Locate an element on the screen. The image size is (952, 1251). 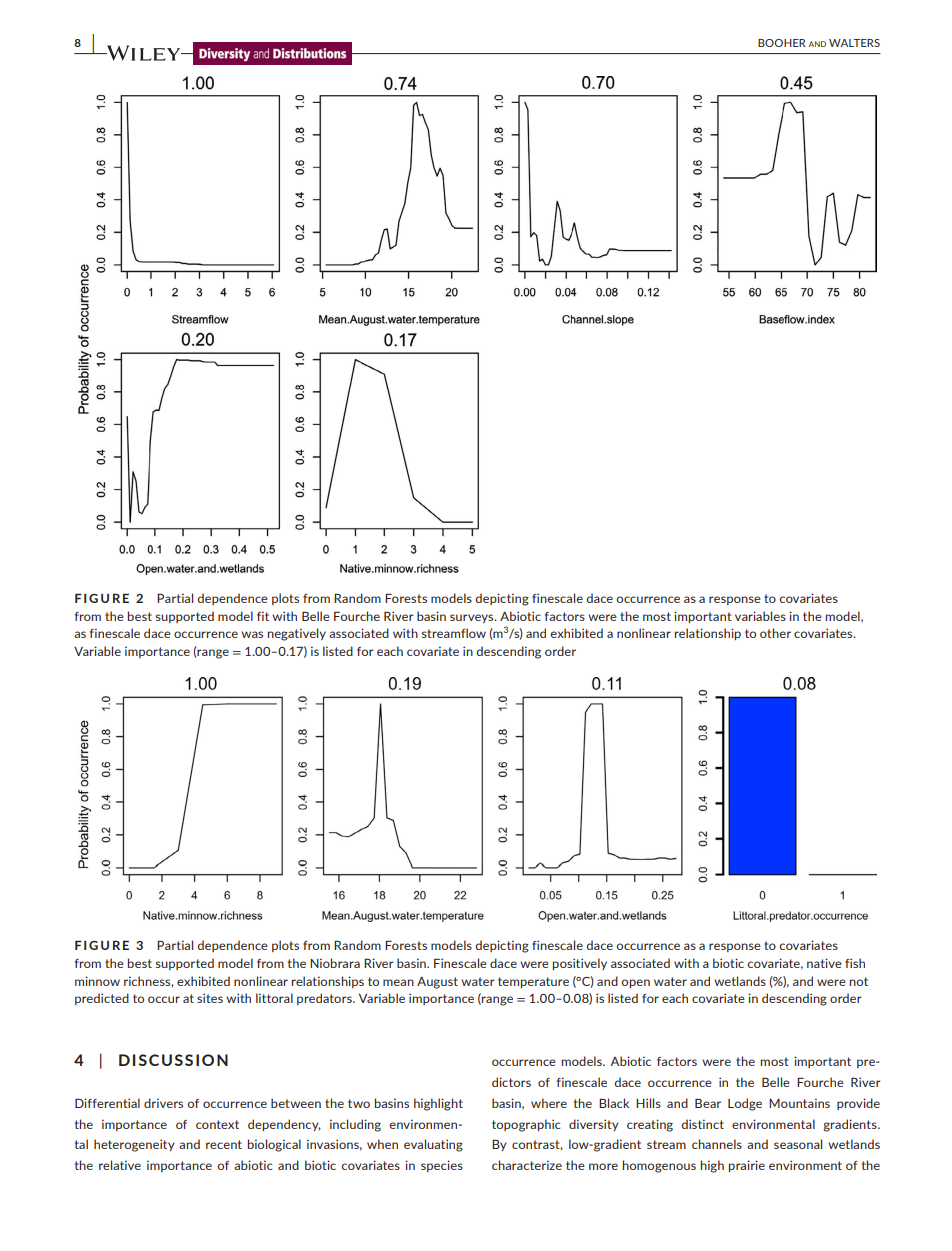
other is located at coordinates (775, 633).
